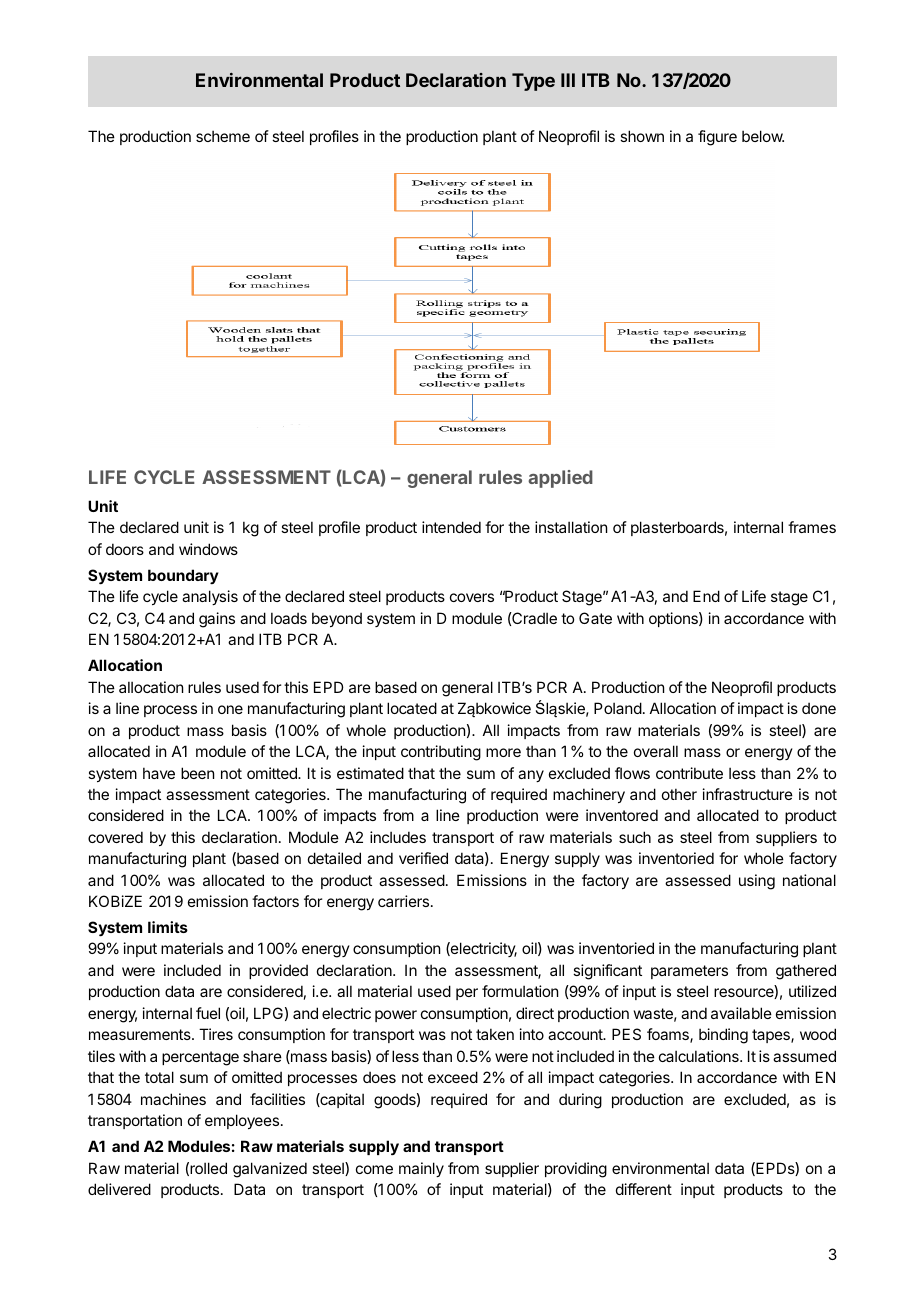 This page has height=1308, width=924. Describe the element at coordinates (421, 1169) in the page. I see `mainly` at that location.
